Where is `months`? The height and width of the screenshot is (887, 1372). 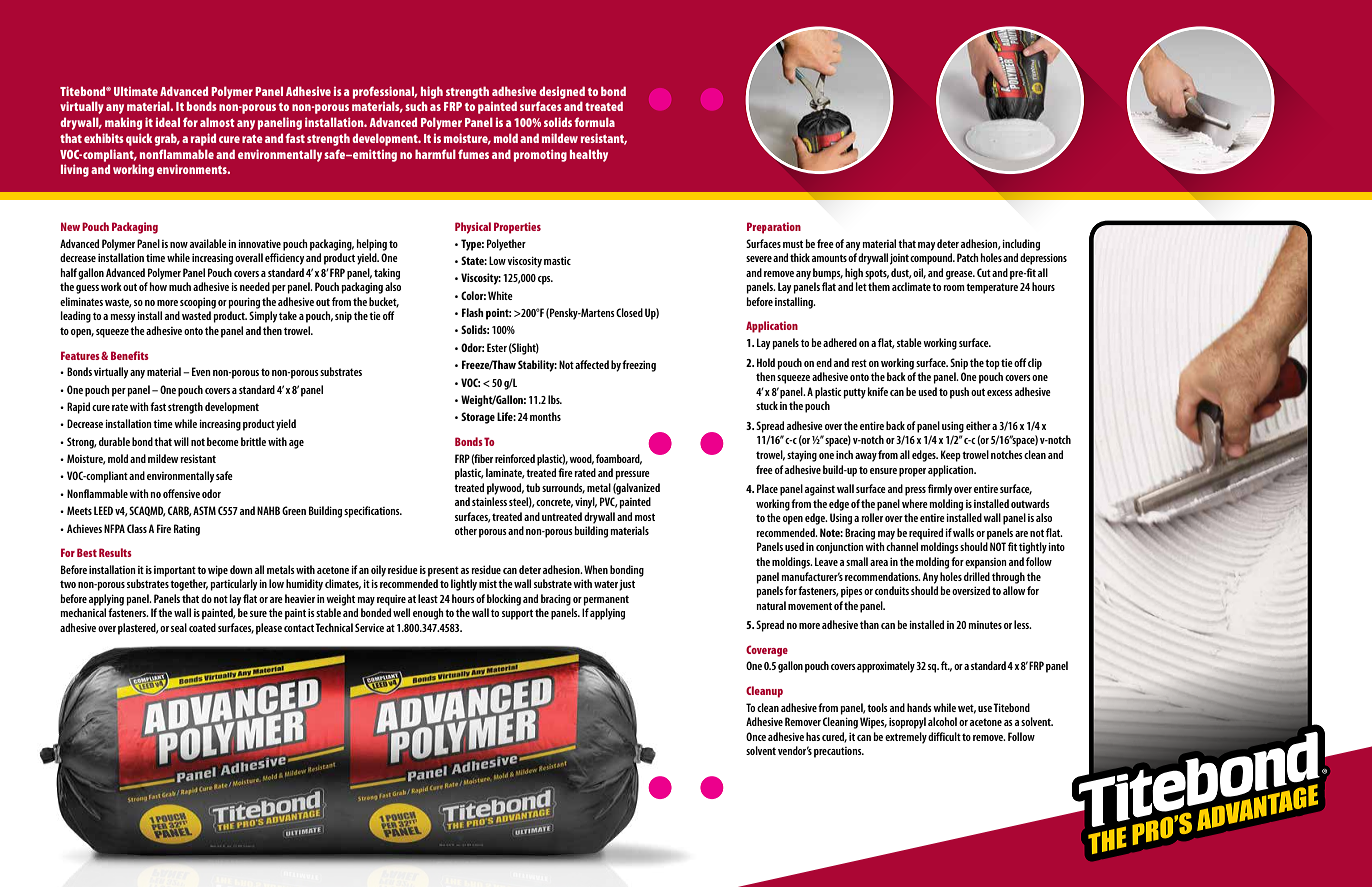 months is located at coordinates (545, 416).
